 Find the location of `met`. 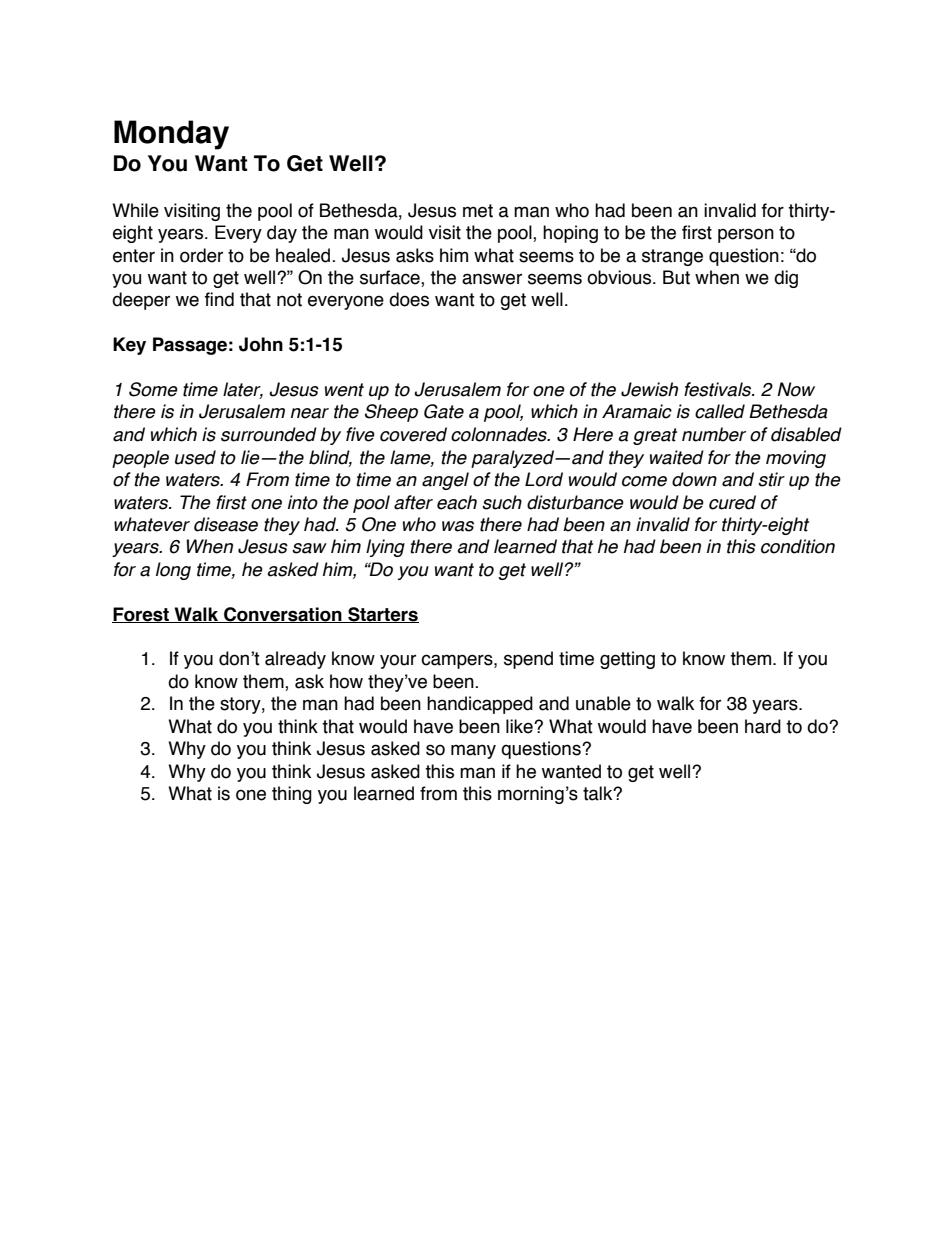

met is located at coordinates (478, 211).
